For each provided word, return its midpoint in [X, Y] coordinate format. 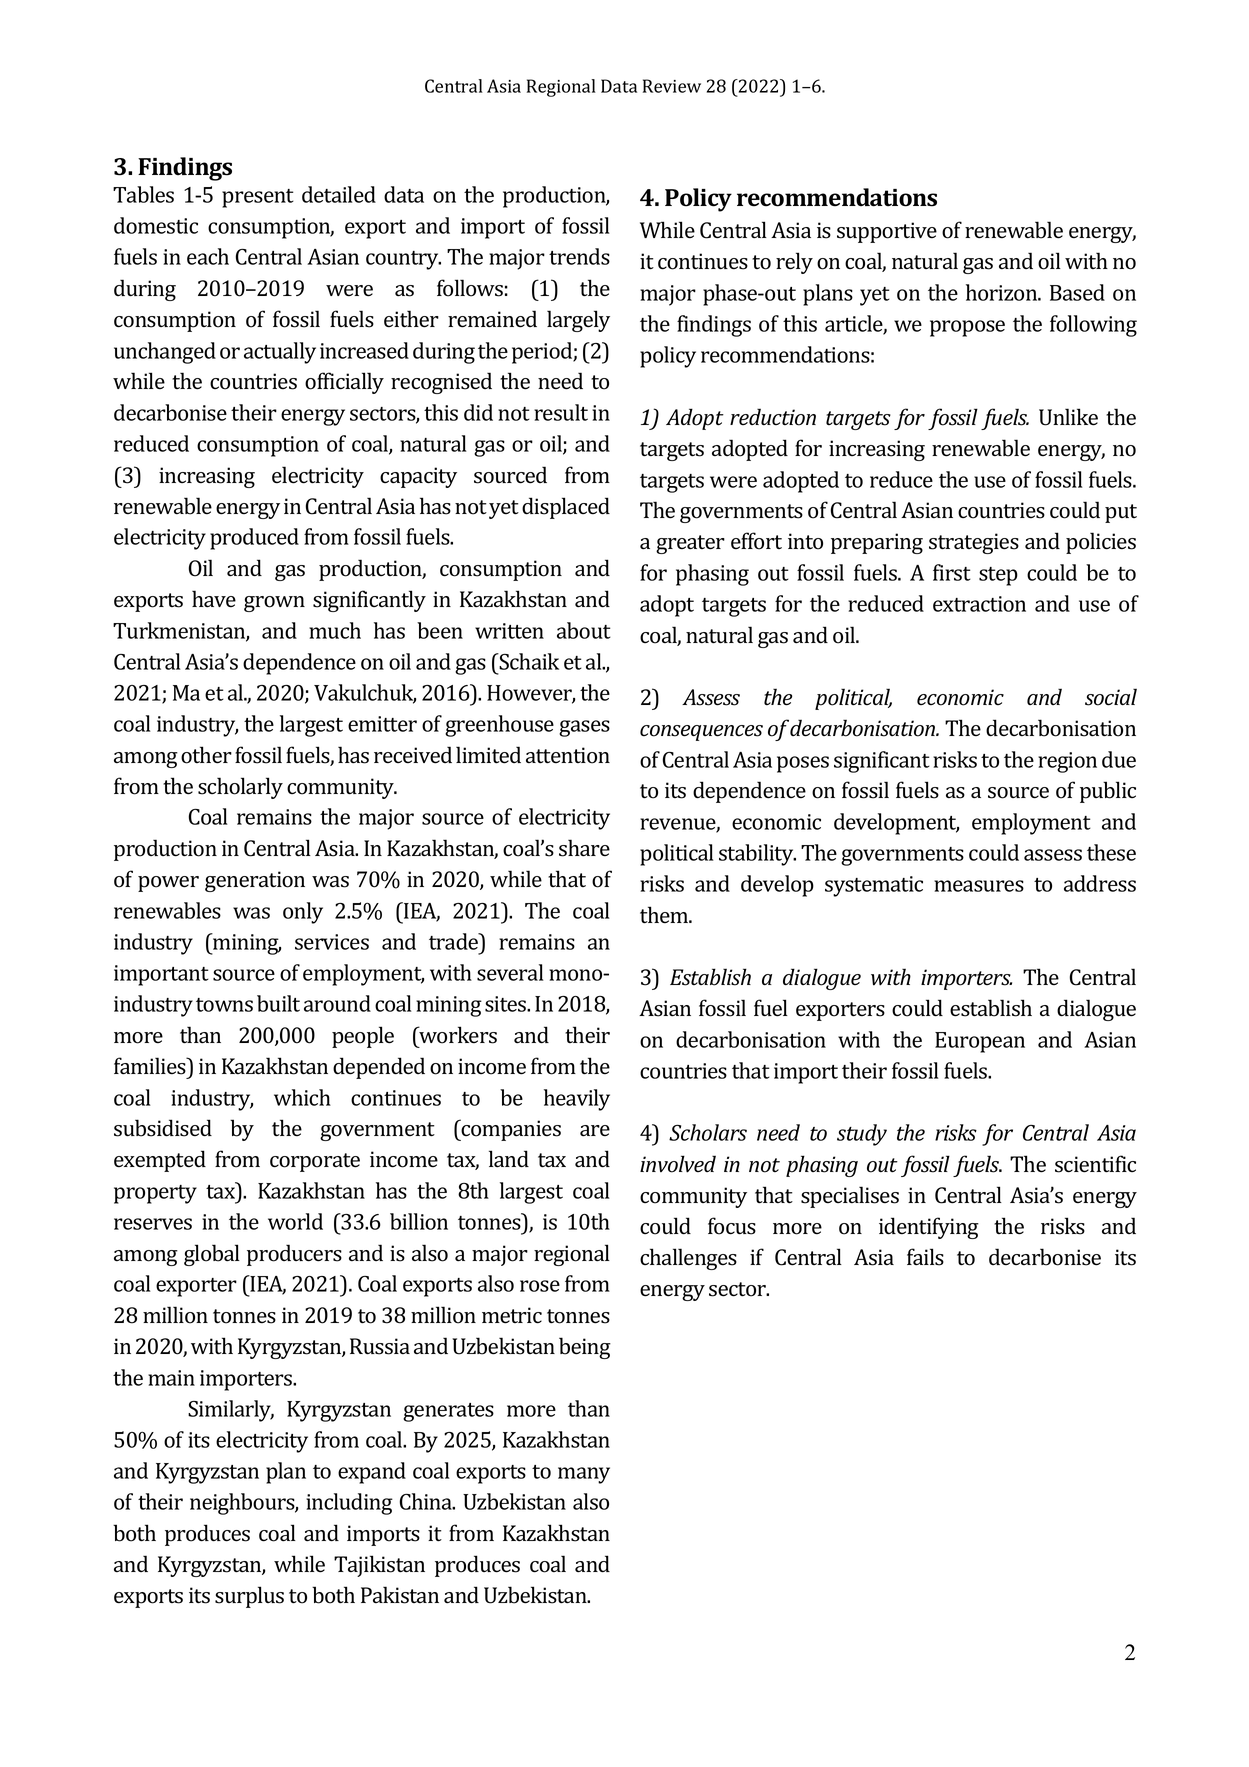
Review [672, 86]
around [337, 1003]
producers [294, 1255]
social [1111, 697]
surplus [249, 1597]
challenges [688, 1259]
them [665, 915]
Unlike [1068, 417]
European [980, 1042]
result [561, 412]
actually [280, 353]
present [258, 198]
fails [925, 1257]
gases [584, 728]
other [206, 755]
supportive [887, 232]
